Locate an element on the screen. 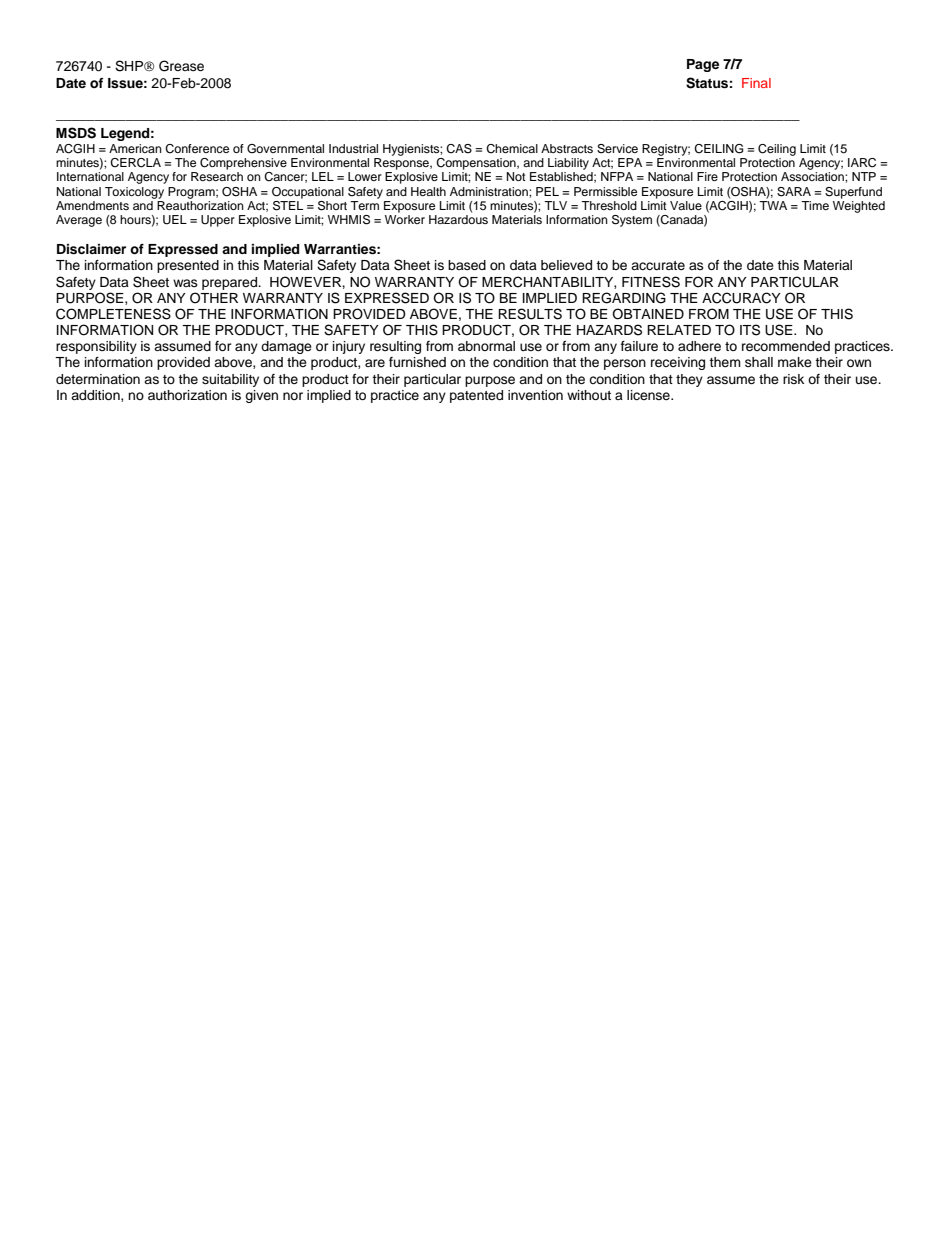 Image resolution: width=952 pixels, height=1233 pixels. ACCURACY is located at coordinates (741, 298).
